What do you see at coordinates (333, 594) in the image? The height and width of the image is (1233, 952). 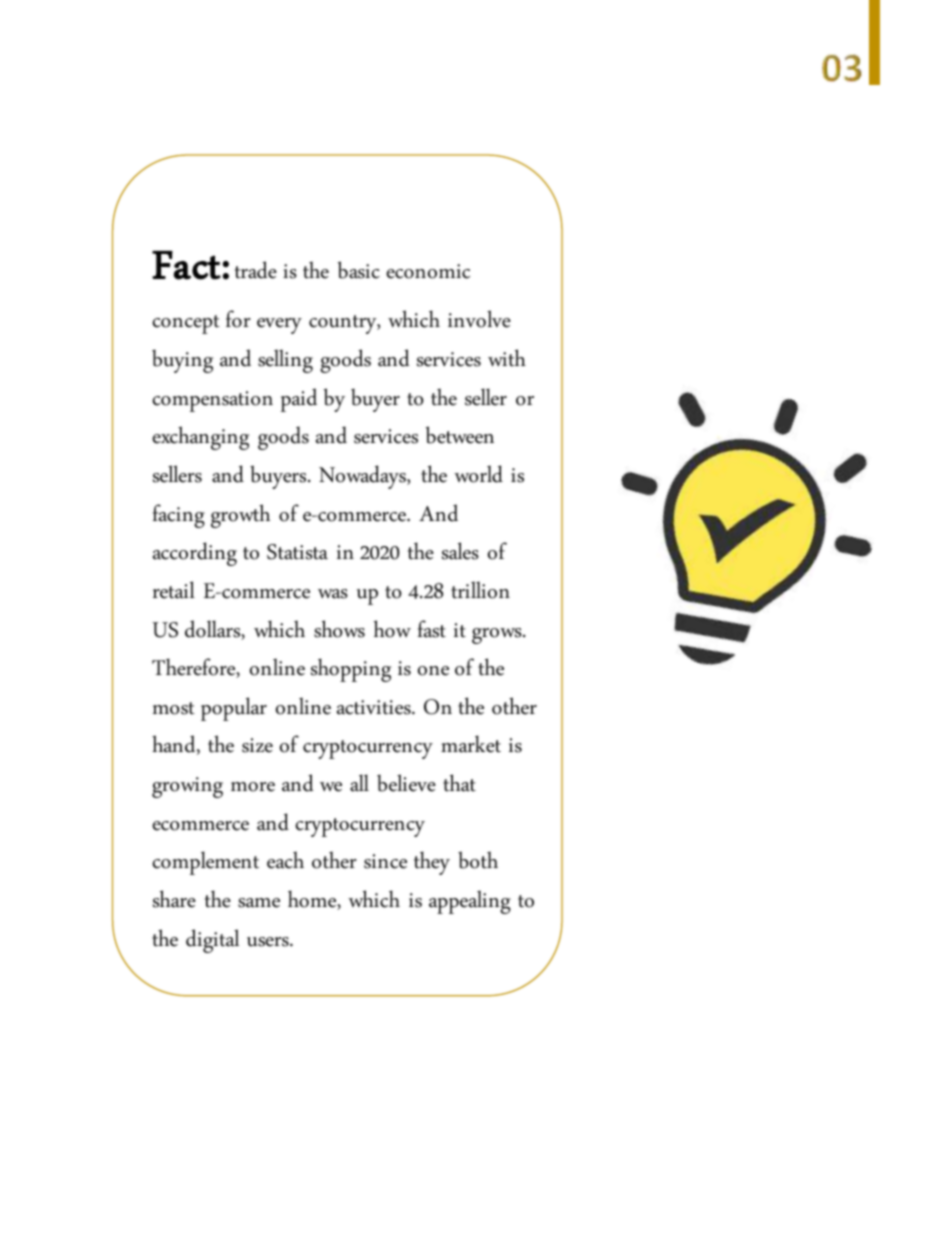 I see `was` at bounding box center [333, 594].
